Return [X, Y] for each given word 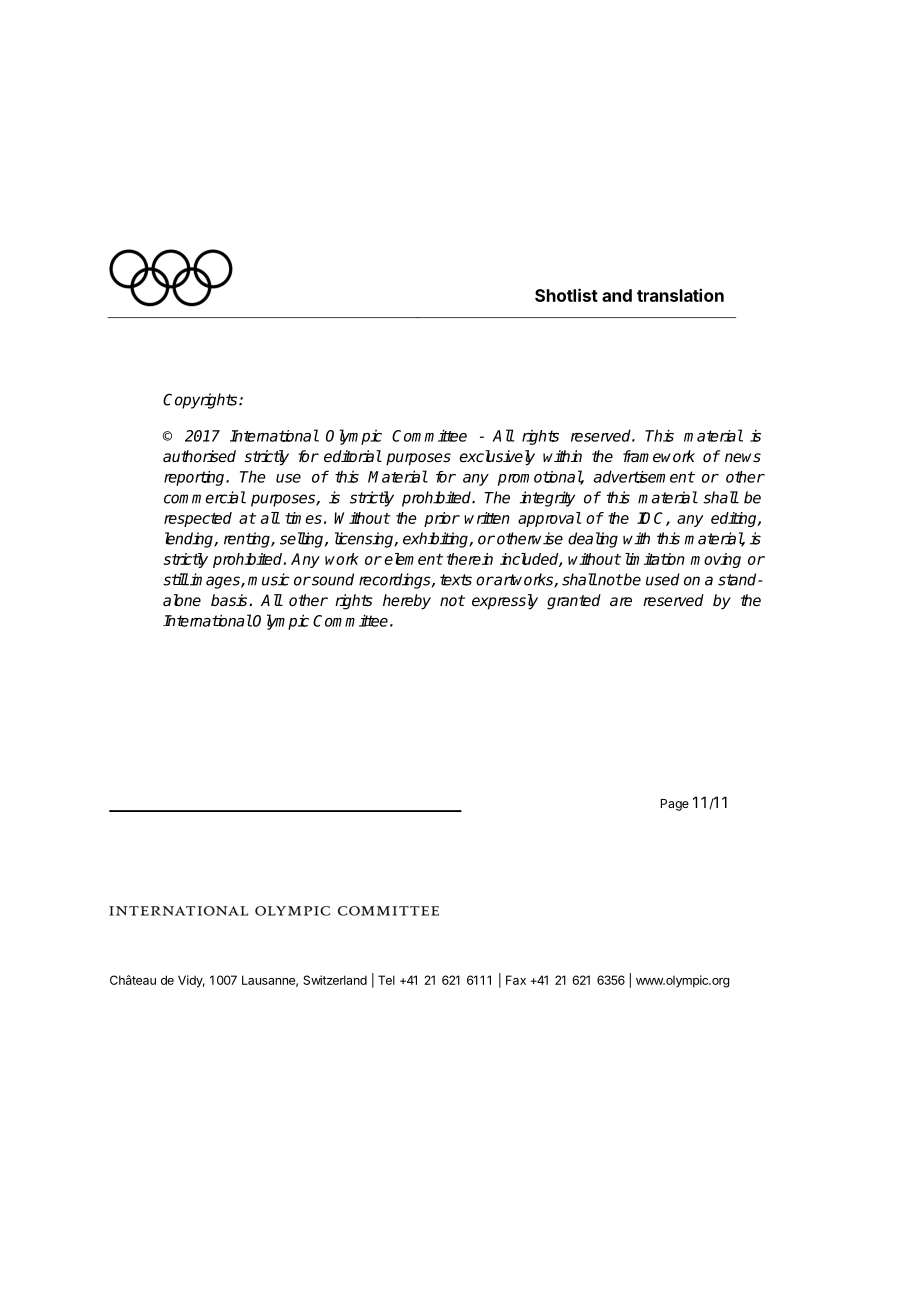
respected [198, 519]
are [621, 601]
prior [442, 519]
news [743, 457]
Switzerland [335, 980]
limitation [655, 559]
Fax [516, 980]
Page [675, 805]
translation [680, 295]
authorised [199, 456]
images [215, 581]
